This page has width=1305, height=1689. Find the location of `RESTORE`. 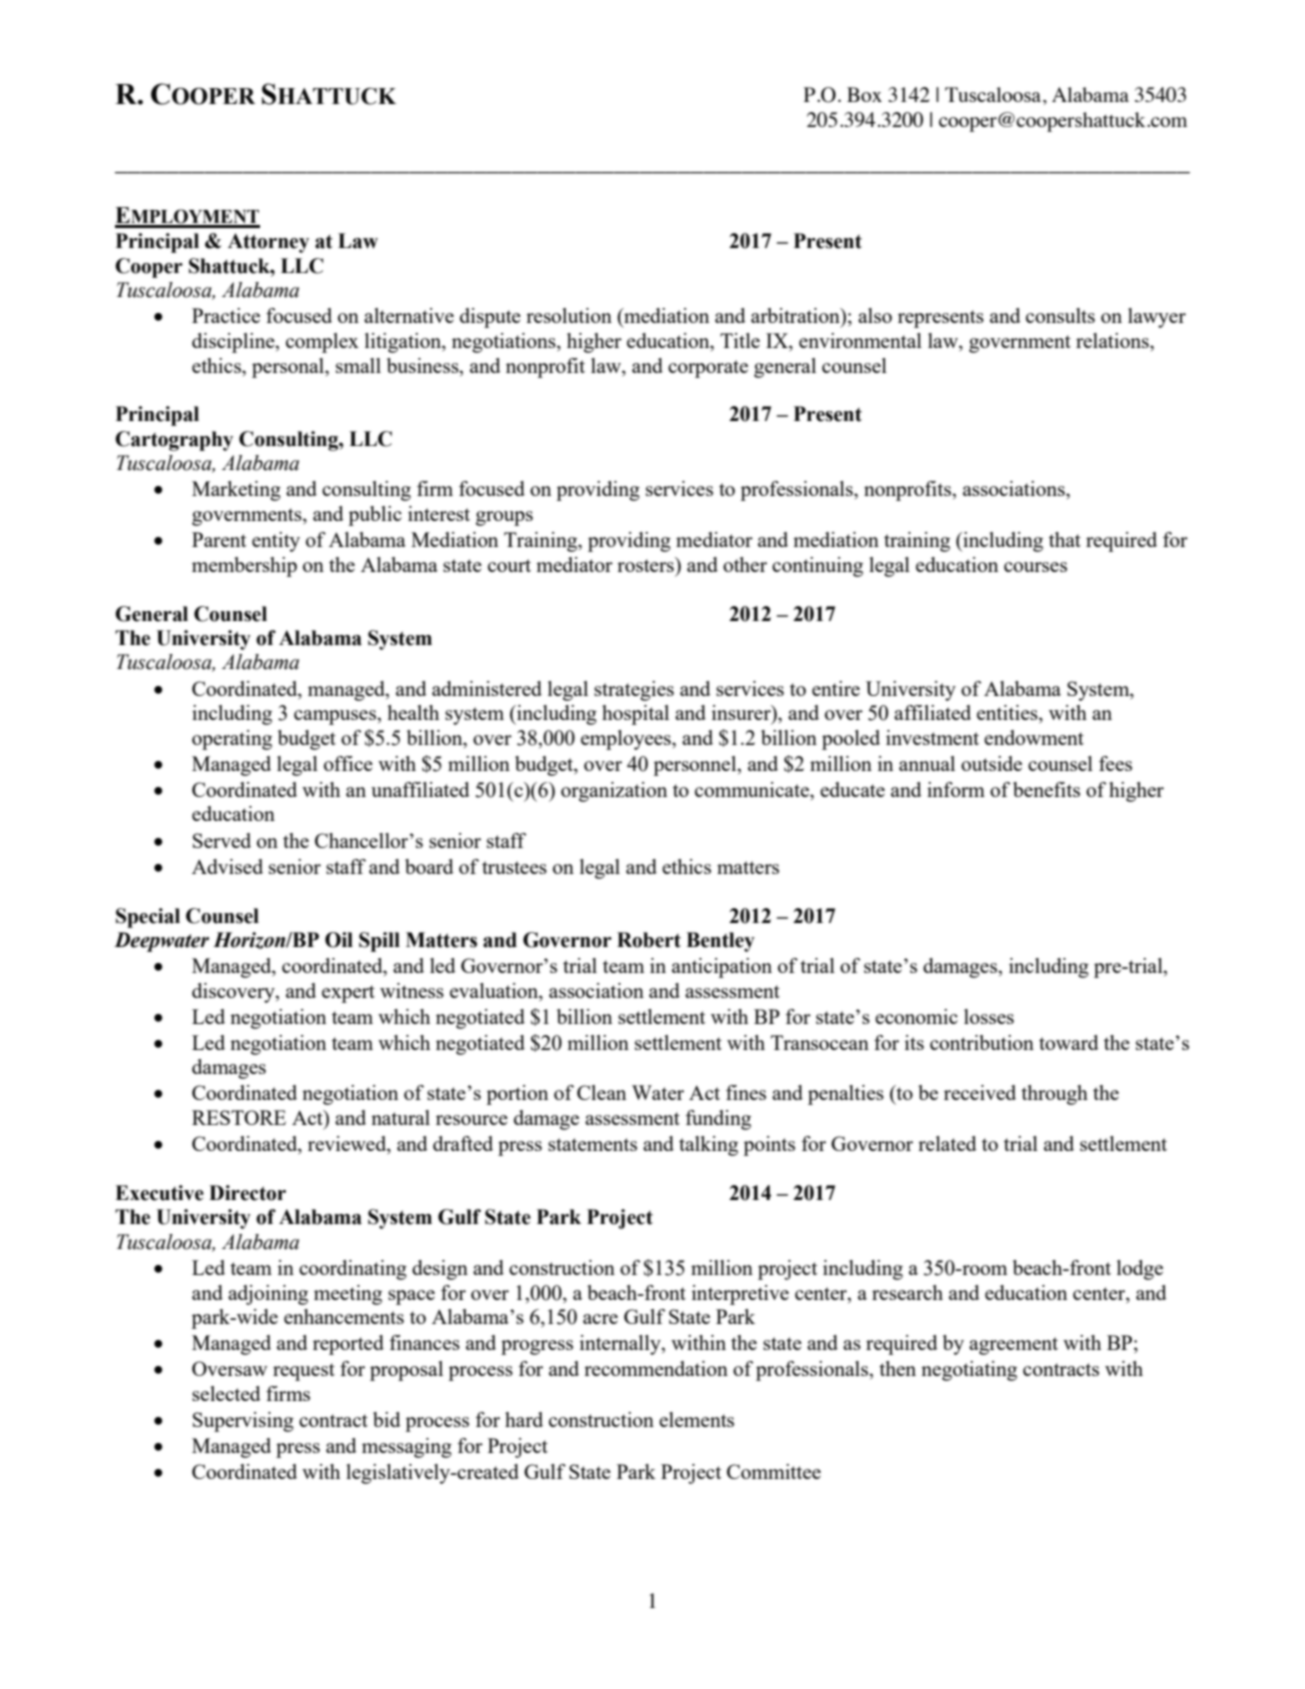

RESTORE is located at coordinates (239, 1117).
